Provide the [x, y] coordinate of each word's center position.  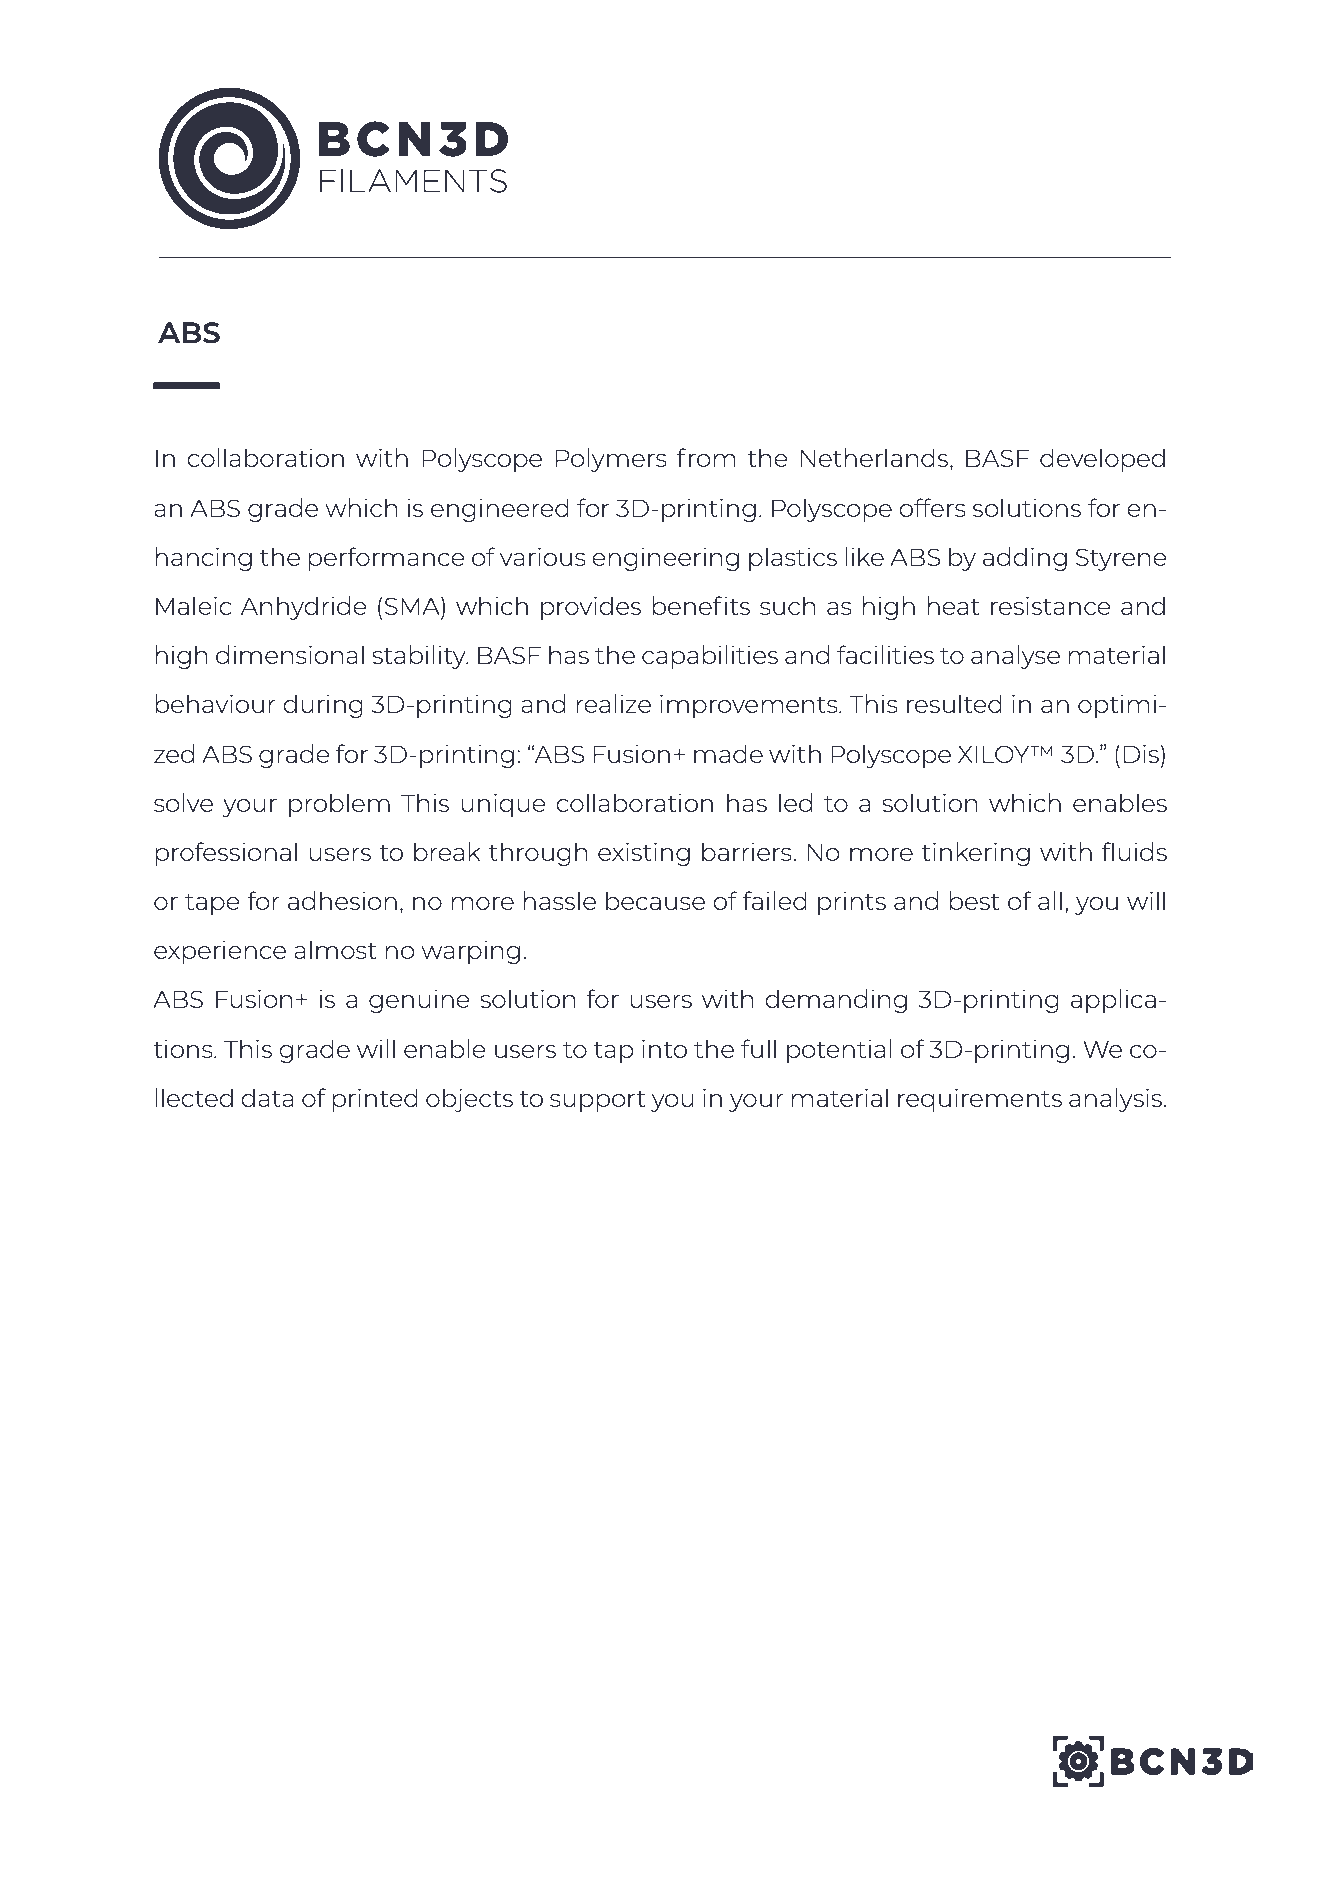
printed [375, 1100]
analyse [1015, 657]
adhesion [342, 900]
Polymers [611, 460]
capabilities [710, 657]
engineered [500, 510]
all [1050, 900]
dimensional [290, 654]
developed [1102, 460]
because [655, 900]
